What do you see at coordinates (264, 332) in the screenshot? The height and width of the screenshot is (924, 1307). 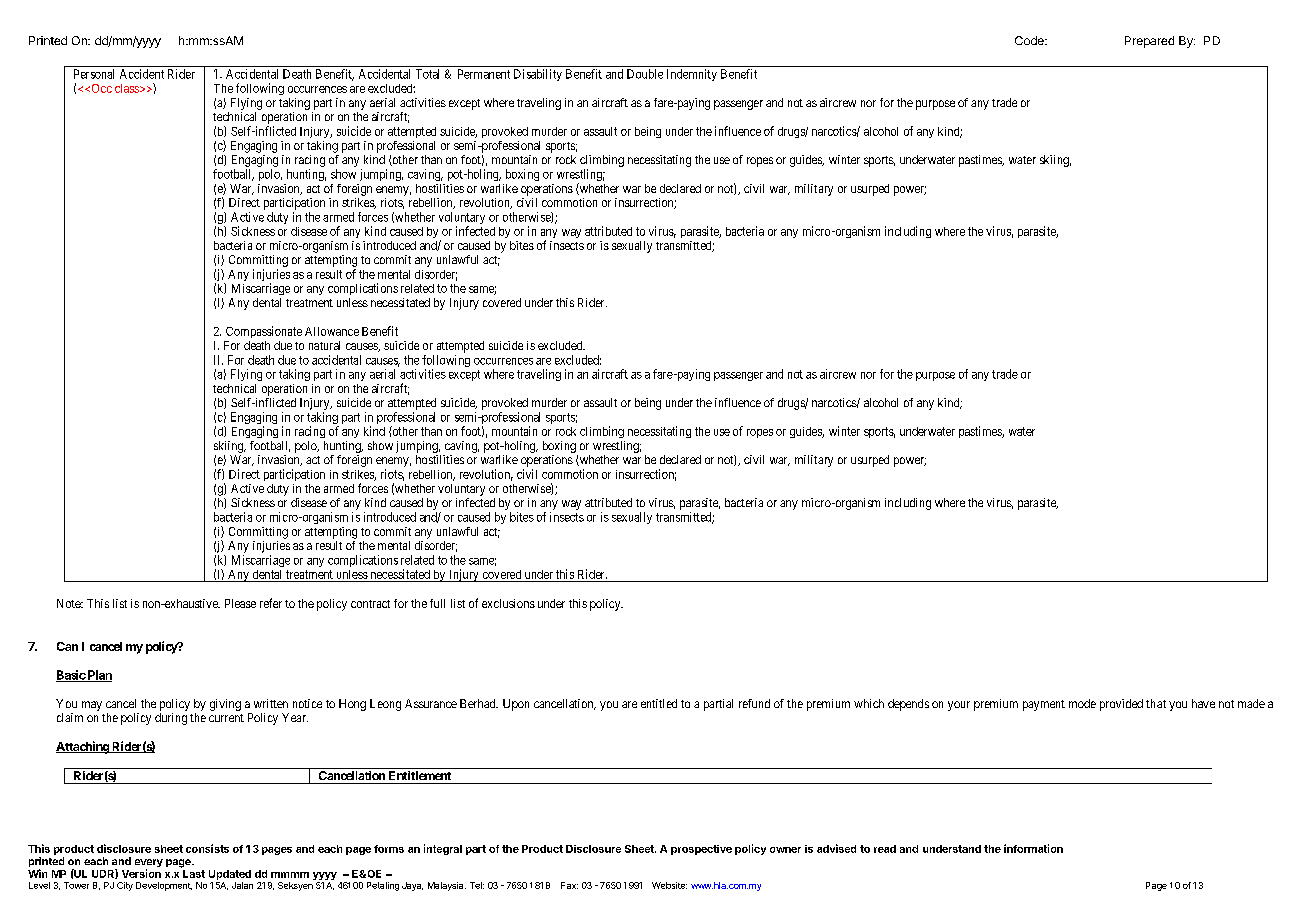 I see `Compassionate` at bounding box center [264, 332].
